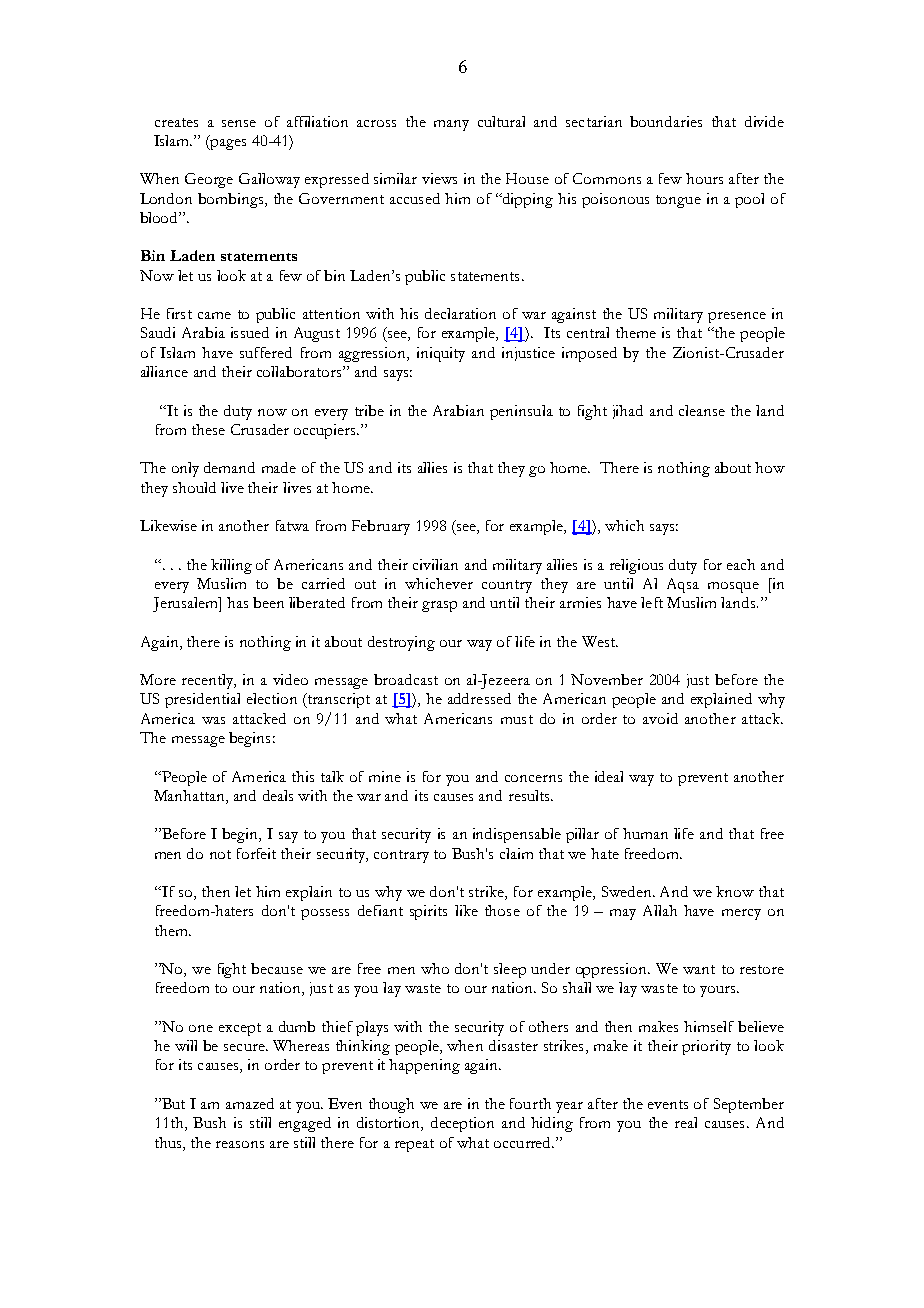 Image resolution: width=924 pixels, height=1308 pixels. Describe the element at coordinates (645, 833) in the screenshot. I see `human` at that location.
